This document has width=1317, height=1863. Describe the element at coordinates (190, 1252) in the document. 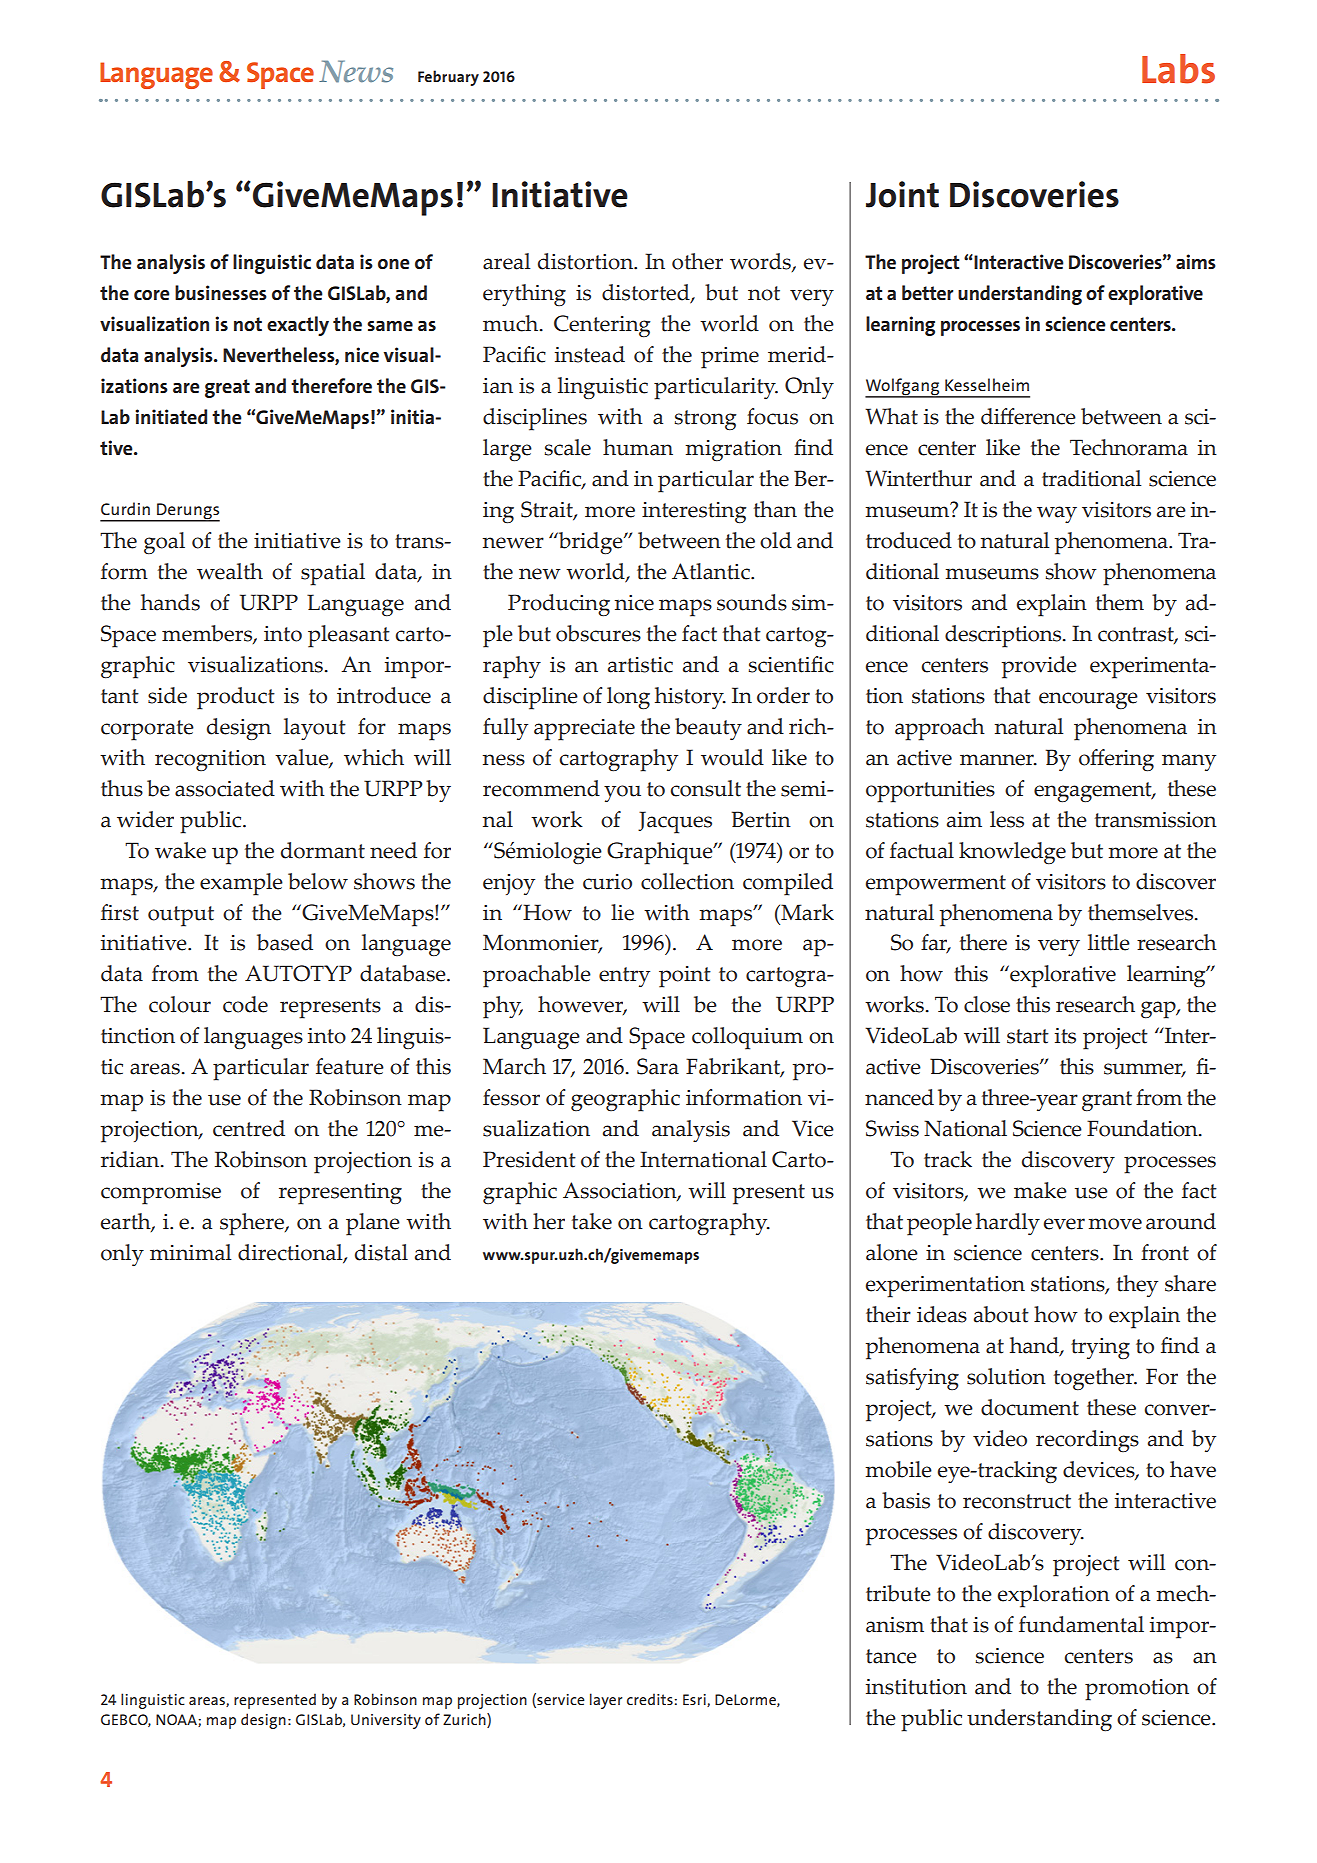

I see `minimal` at that location.
